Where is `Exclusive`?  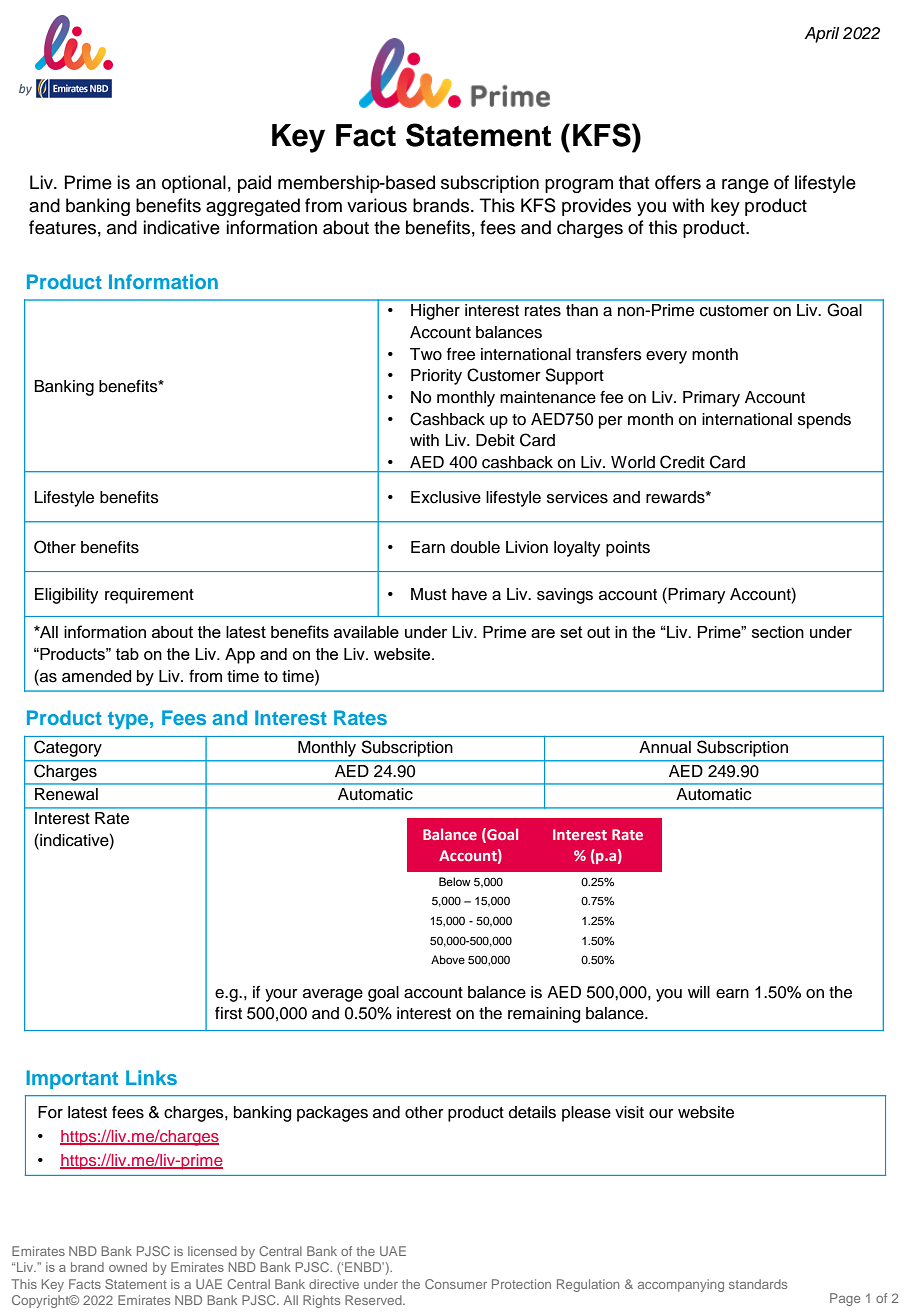
Exclusive is located at coordinates (446, 497).
